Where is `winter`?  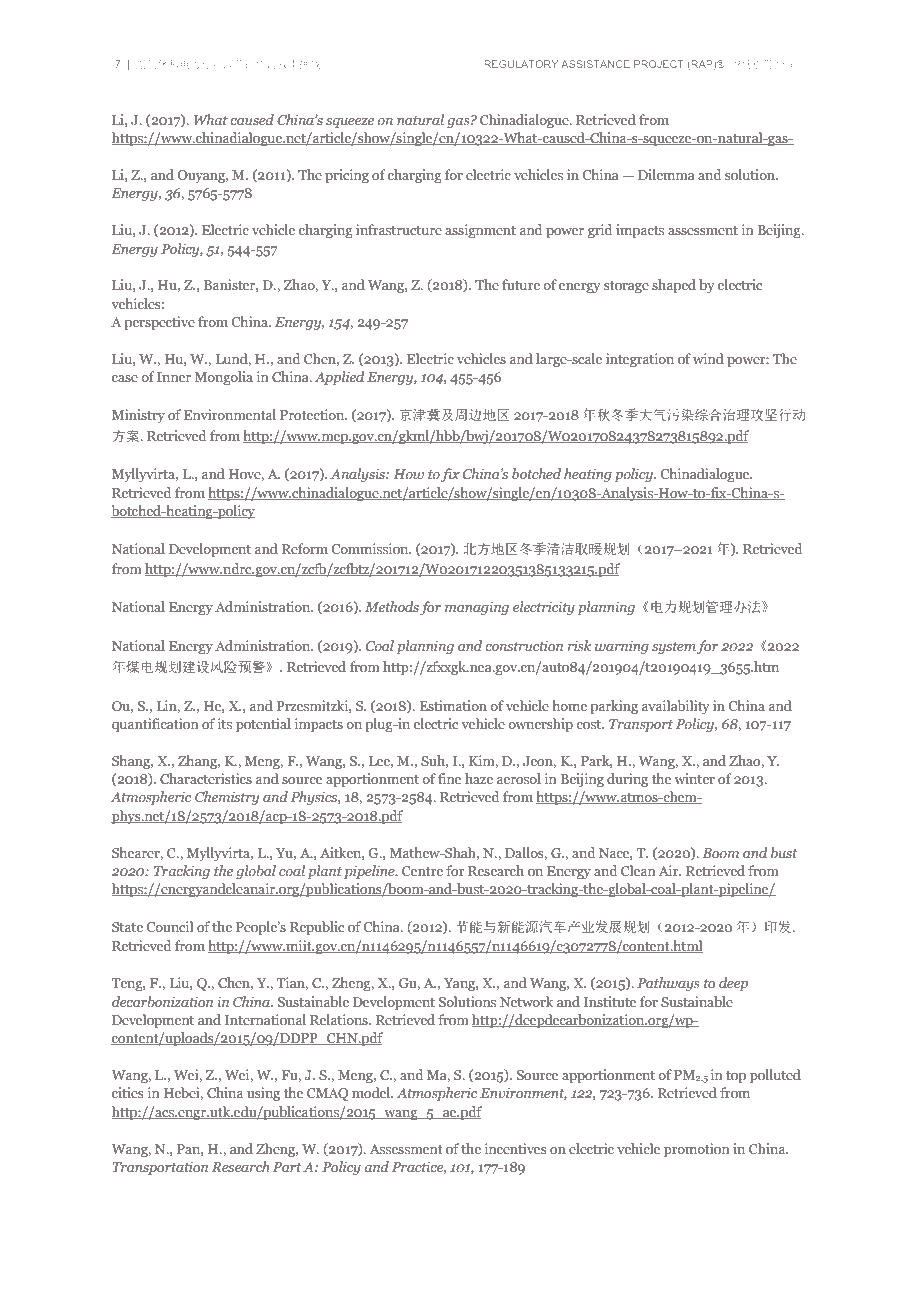 winter is located at coordinates (695, 778).
